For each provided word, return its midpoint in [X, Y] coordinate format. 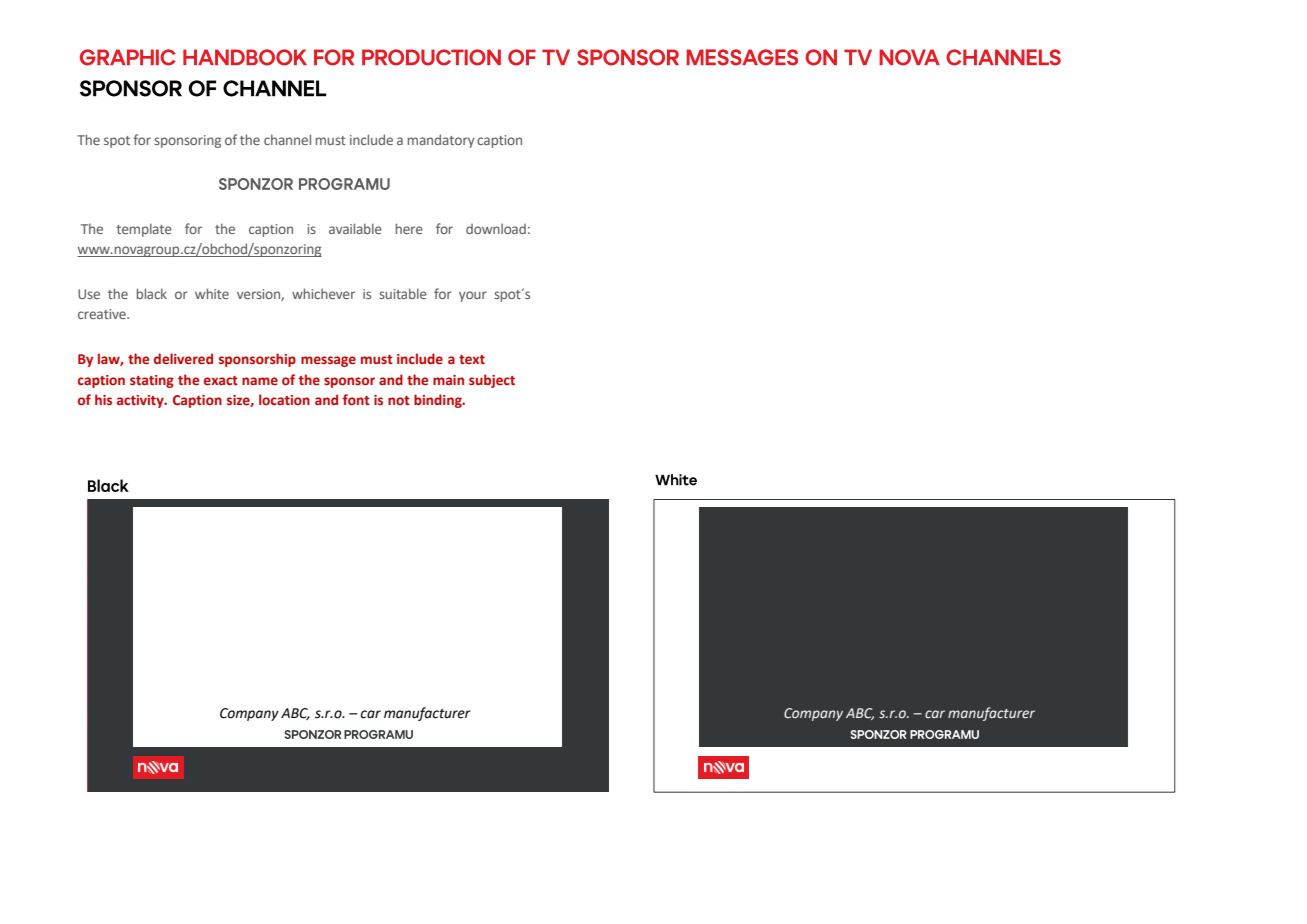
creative [103, 314]
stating [152, 381]
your [473, 296]
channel [287, 139]
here [409, 228]
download [496, 228]
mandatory [441, 141]
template [144, 230]
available [355, 228]
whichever [323, 293]
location [284, 399]
